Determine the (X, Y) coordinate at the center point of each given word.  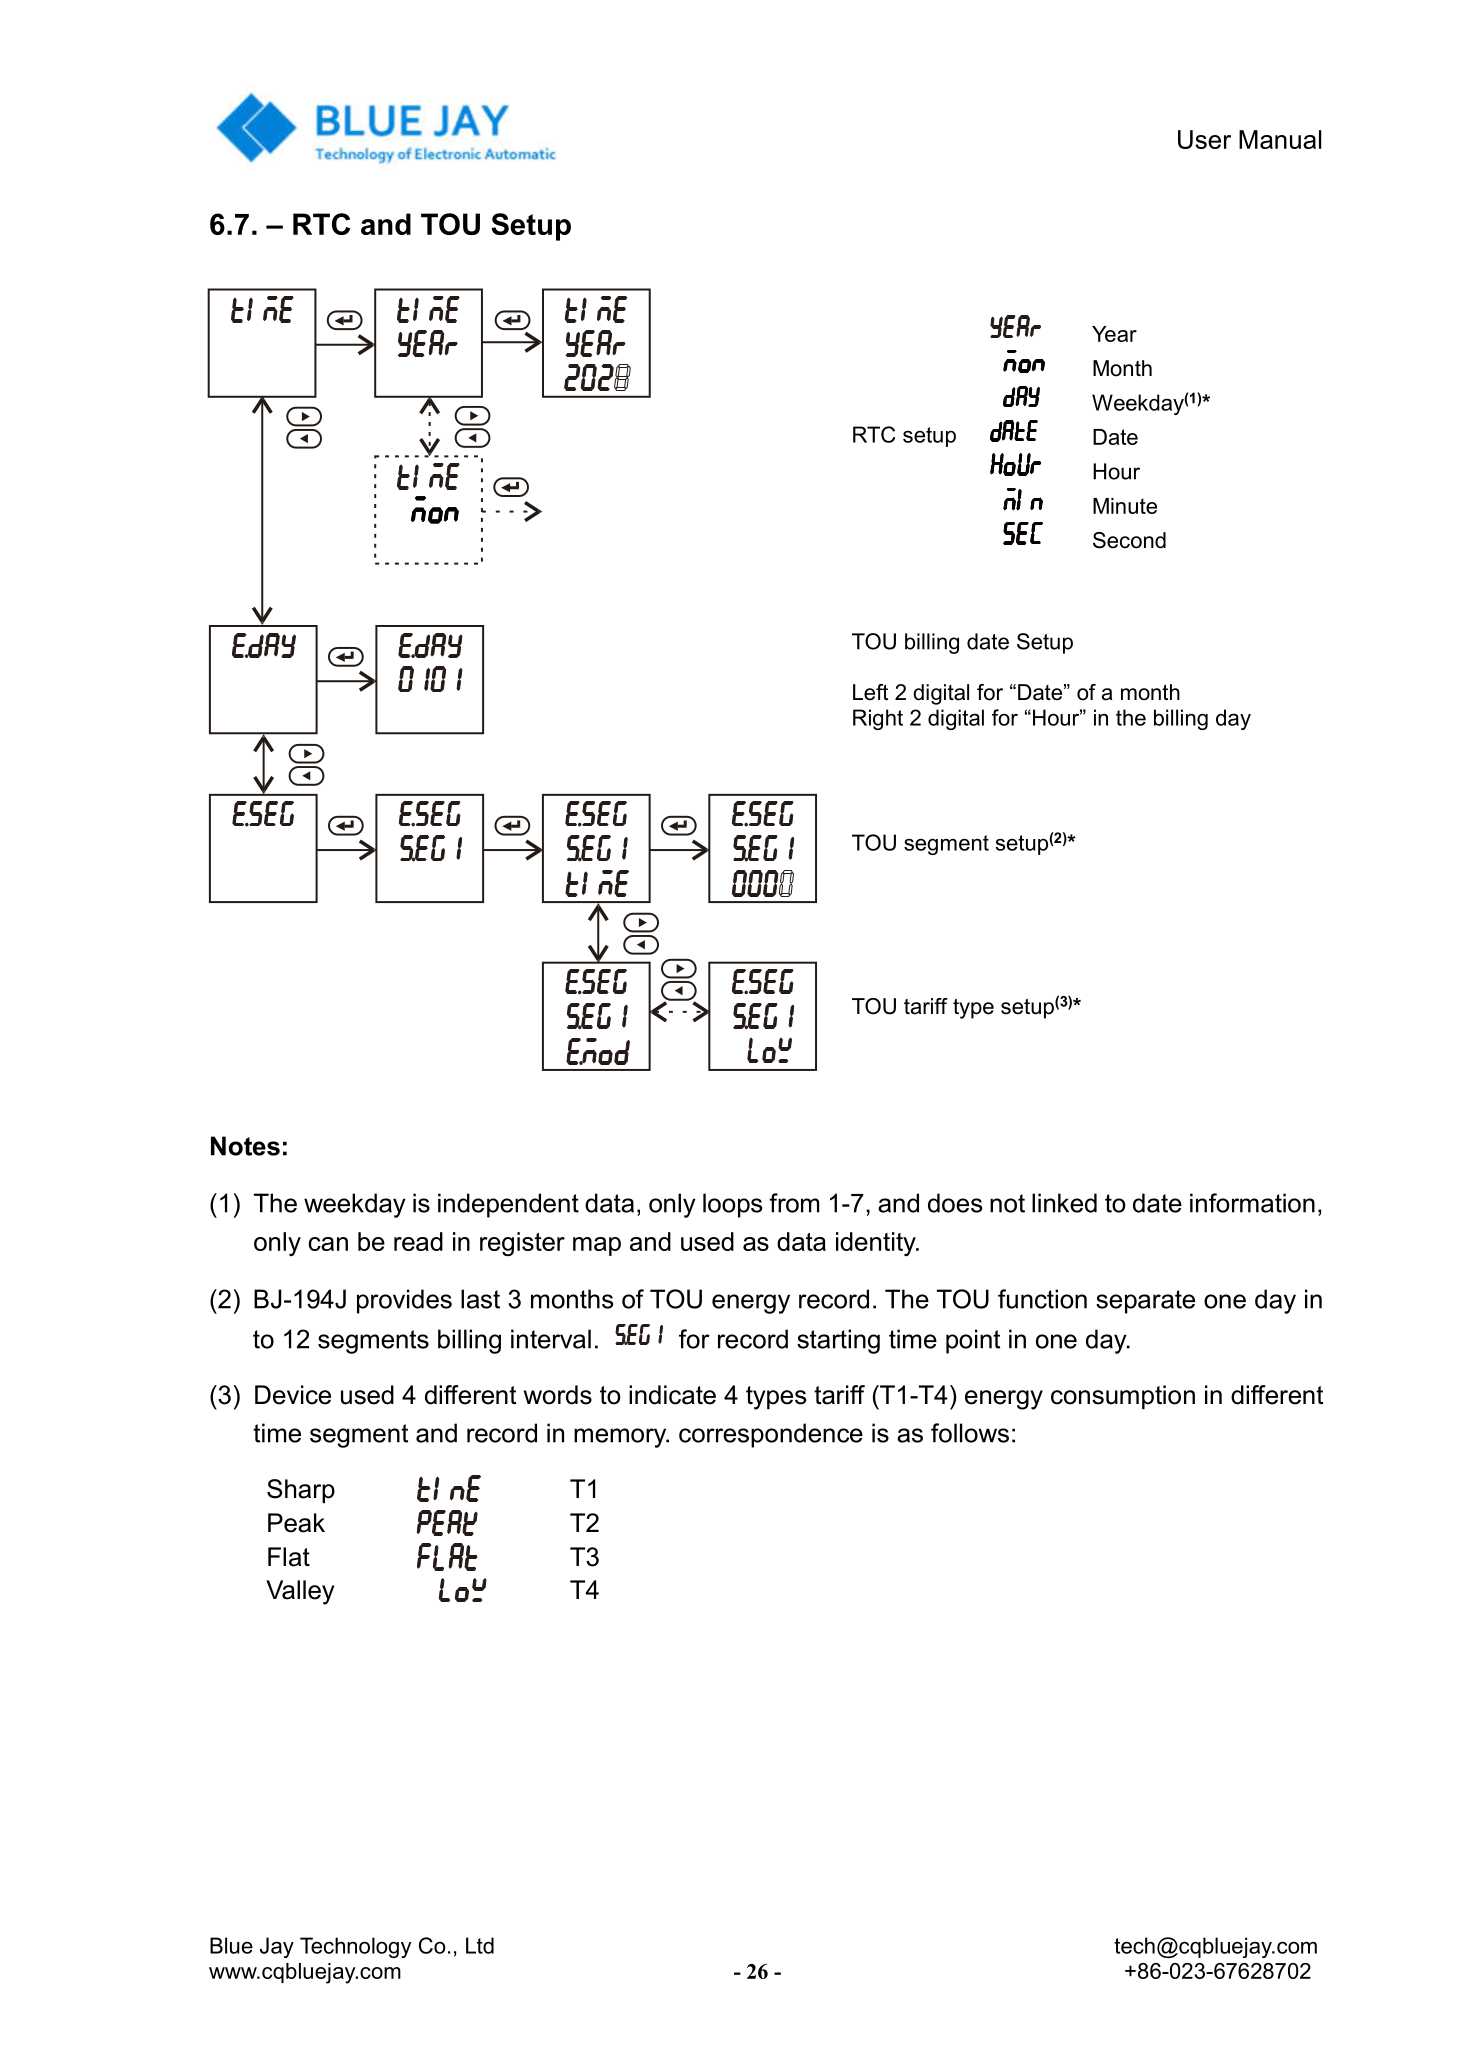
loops (732, 1205)
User (1204, 139)
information (1252, 1203)
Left (870, 692)
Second (1129, 540)
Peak (296, 1523)
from (794, 1203)
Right (878, 719)
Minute (1125, 506)
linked (1064, 1203)
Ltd (480, 1945)
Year (1114, 334)
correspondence (771, 1435)
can (328, 1244)
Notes (245, 1146)
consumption (1123, 1397)
